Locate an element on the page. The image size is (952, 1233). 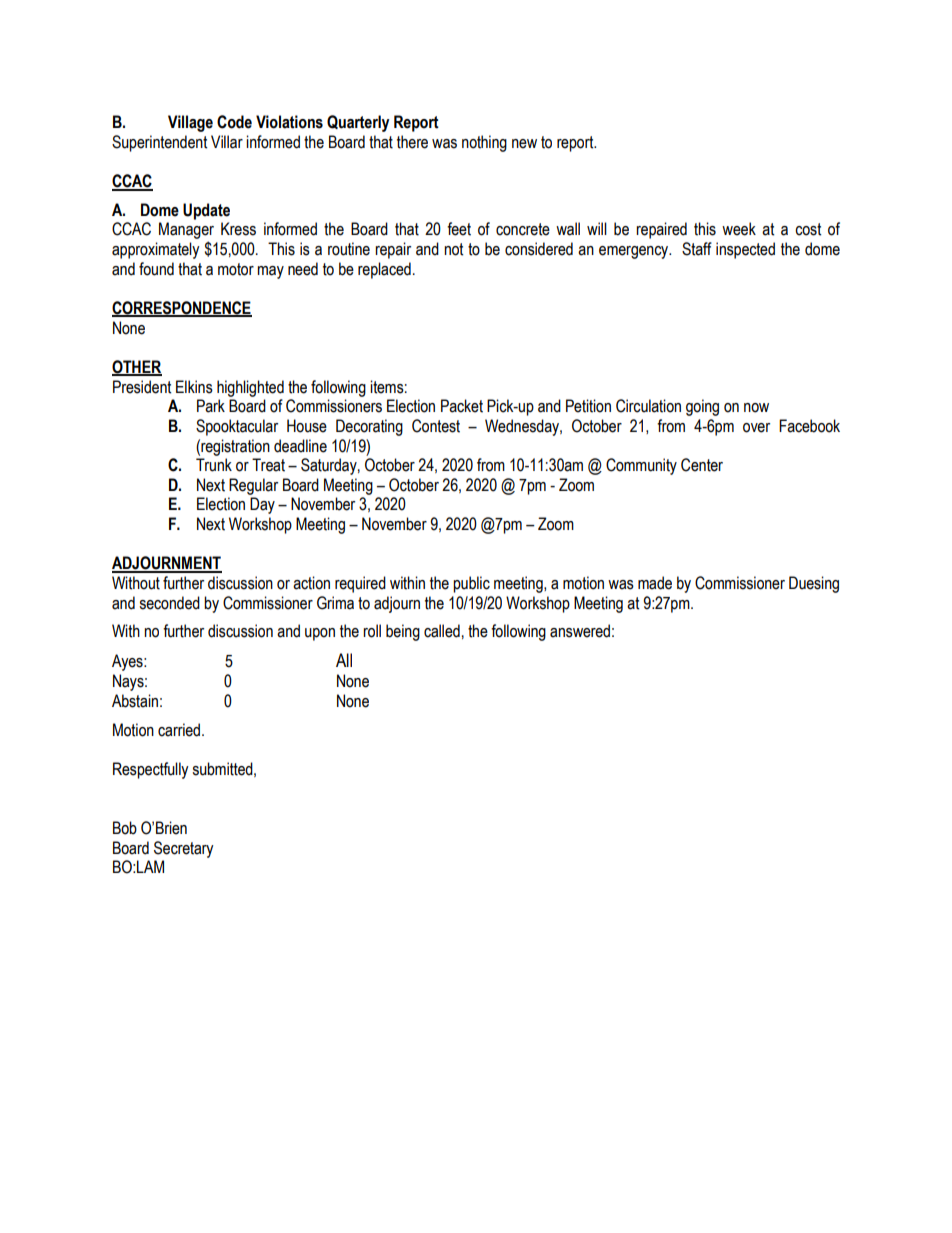
CORRESPONDENCE is located at coordinates (182, 309).
